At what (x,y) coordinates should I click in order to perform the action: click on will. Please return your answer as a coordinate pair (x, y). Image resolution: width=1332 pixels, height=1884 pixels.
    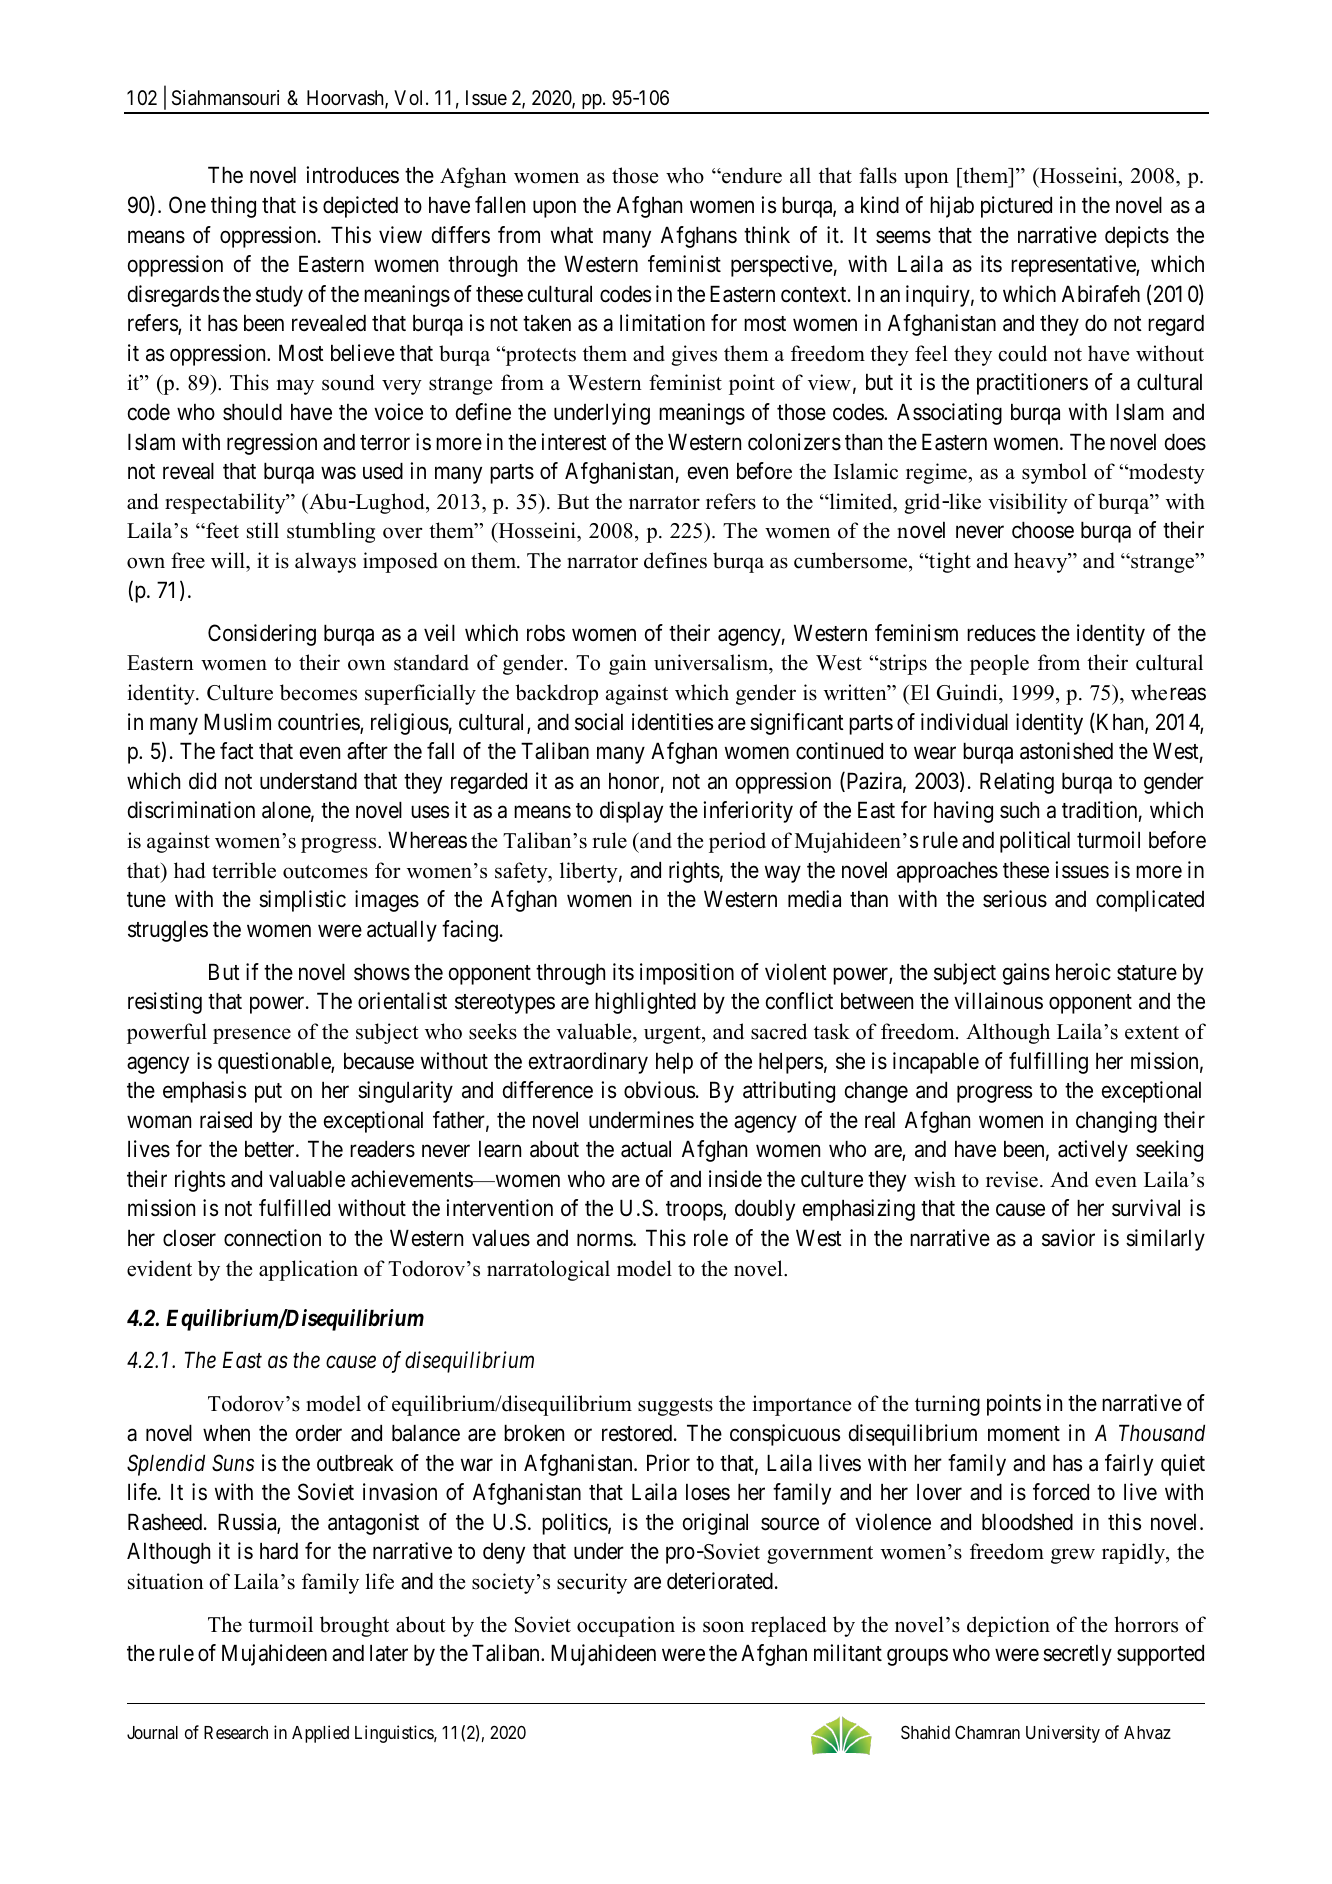
    Looking at the image, I should click on (229, 562).
